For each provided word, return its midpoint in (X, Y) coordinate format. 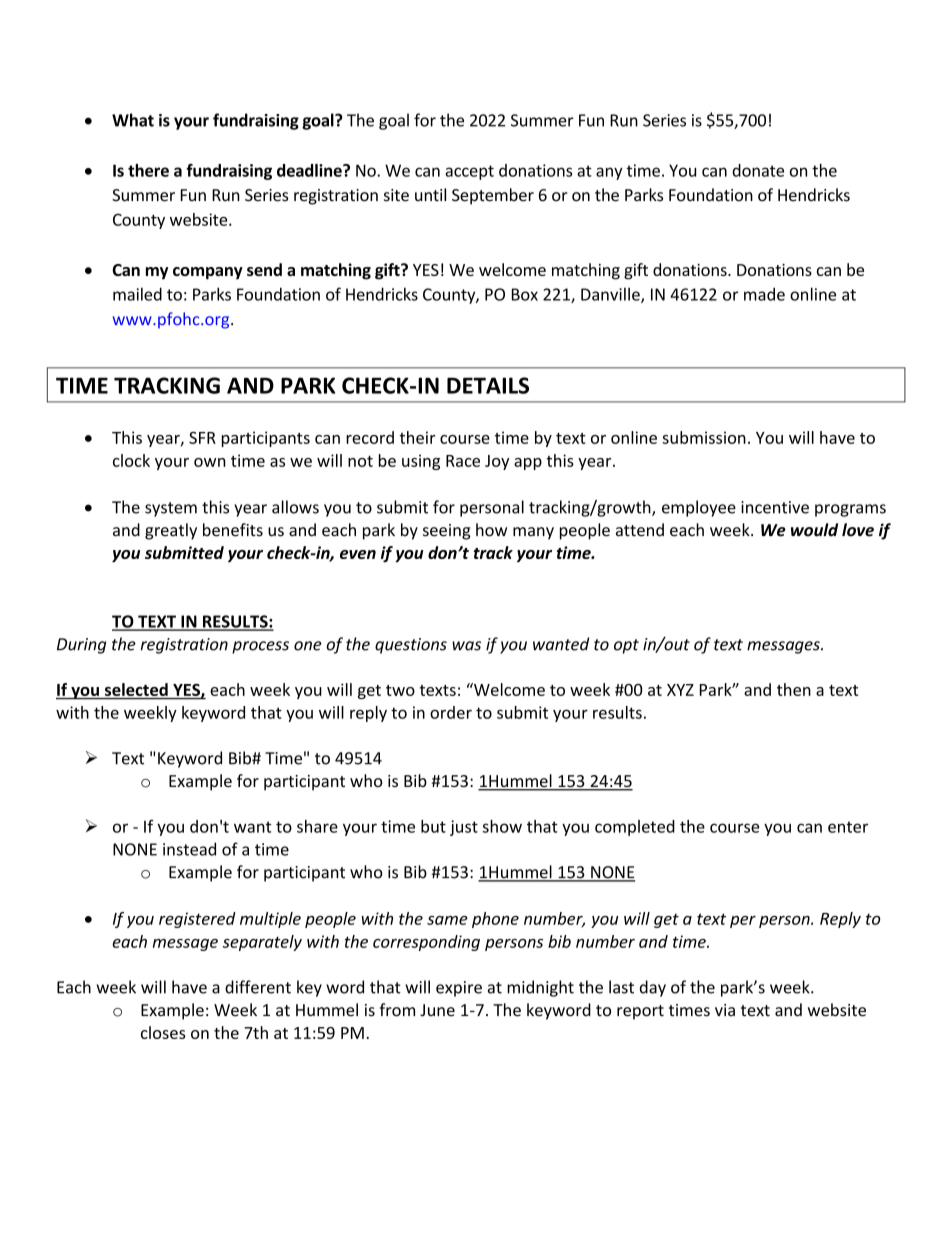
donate (758, 170)
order (451, 712)
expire (459, 989)
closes (163, 1032)
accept (469, 172)
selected (136, 689)
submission (704, 437)
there (148, 170)
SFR (202, 437)
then (794, 689)
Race (463, 461)
